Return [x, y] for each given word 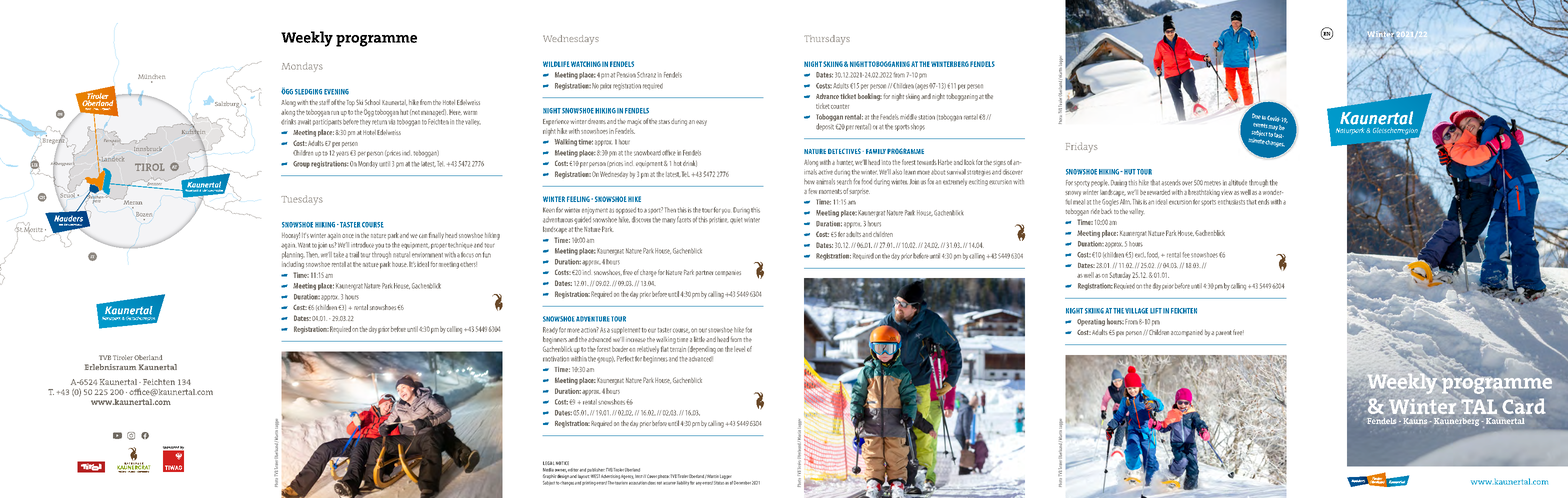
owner [561, 470]
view [1227, 193]
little [699, 339]
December [742, 483]
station [926, 117]
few [812, 191]
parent [1224, 333]
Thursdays [827, 40]
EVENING [336, 92]
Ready [550, 332]
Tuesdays [302, 200]
